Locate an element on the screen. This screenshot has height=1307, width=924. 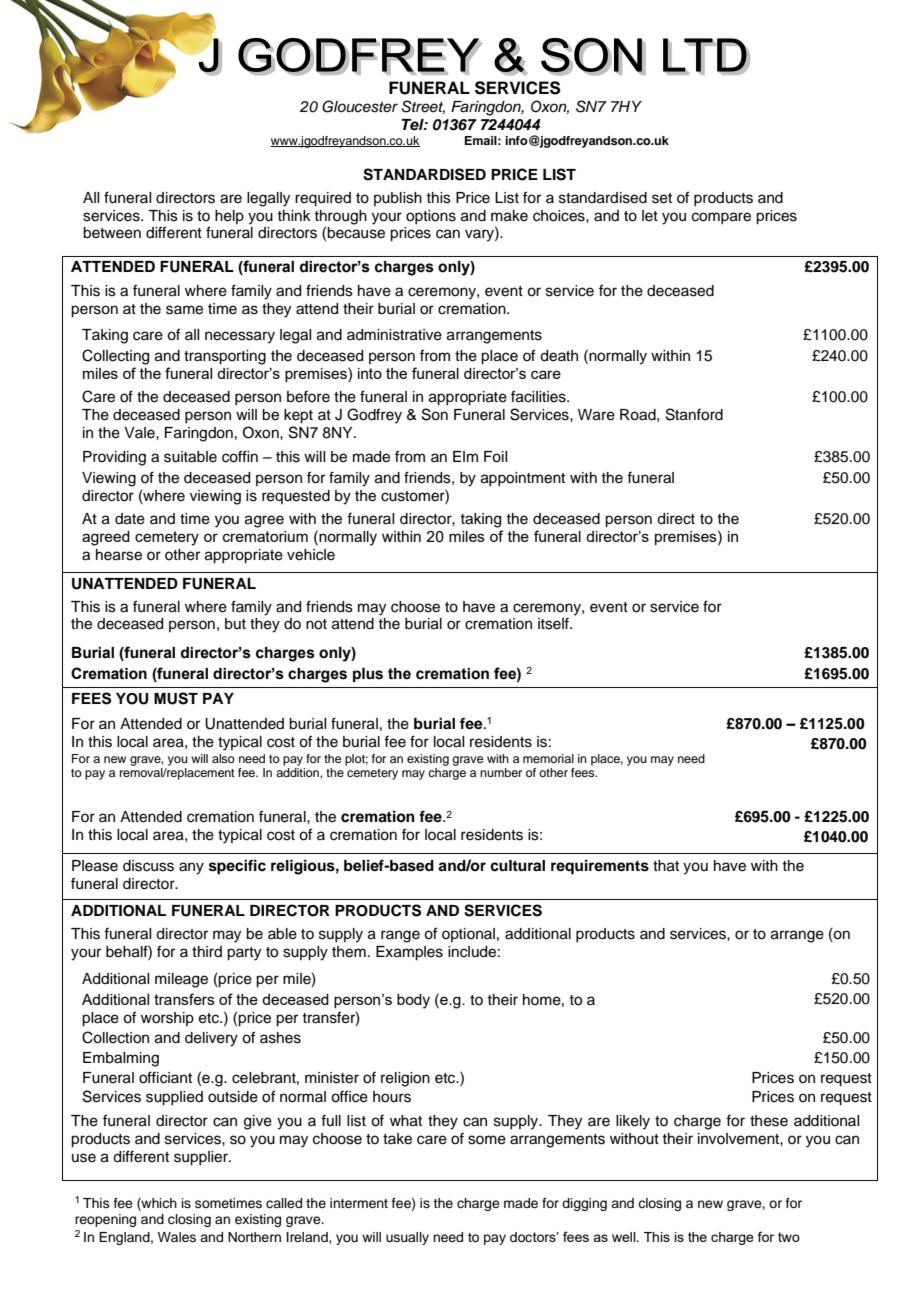
itself is located at coordinates (554, 624).
